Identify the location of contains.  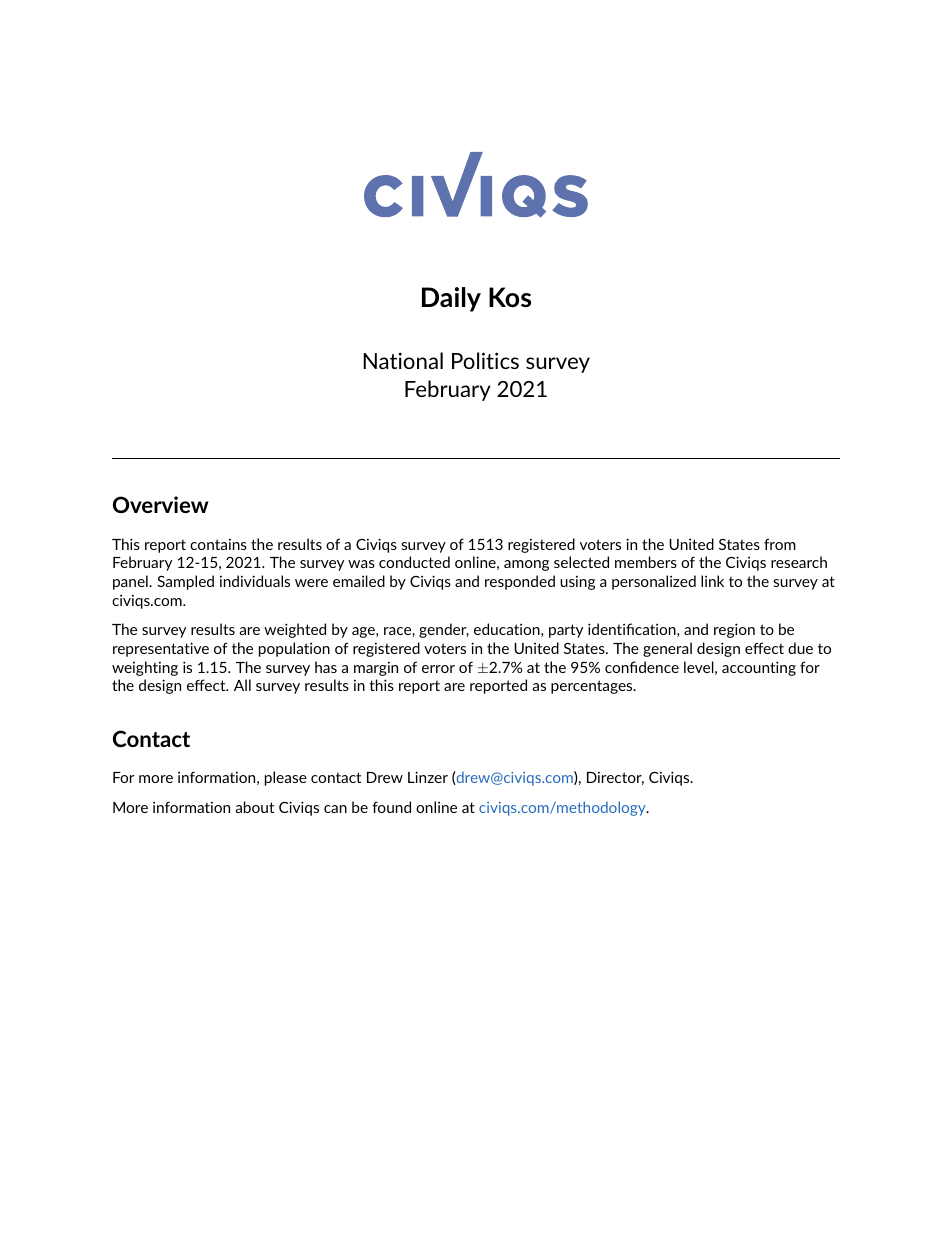
(218, 544).
